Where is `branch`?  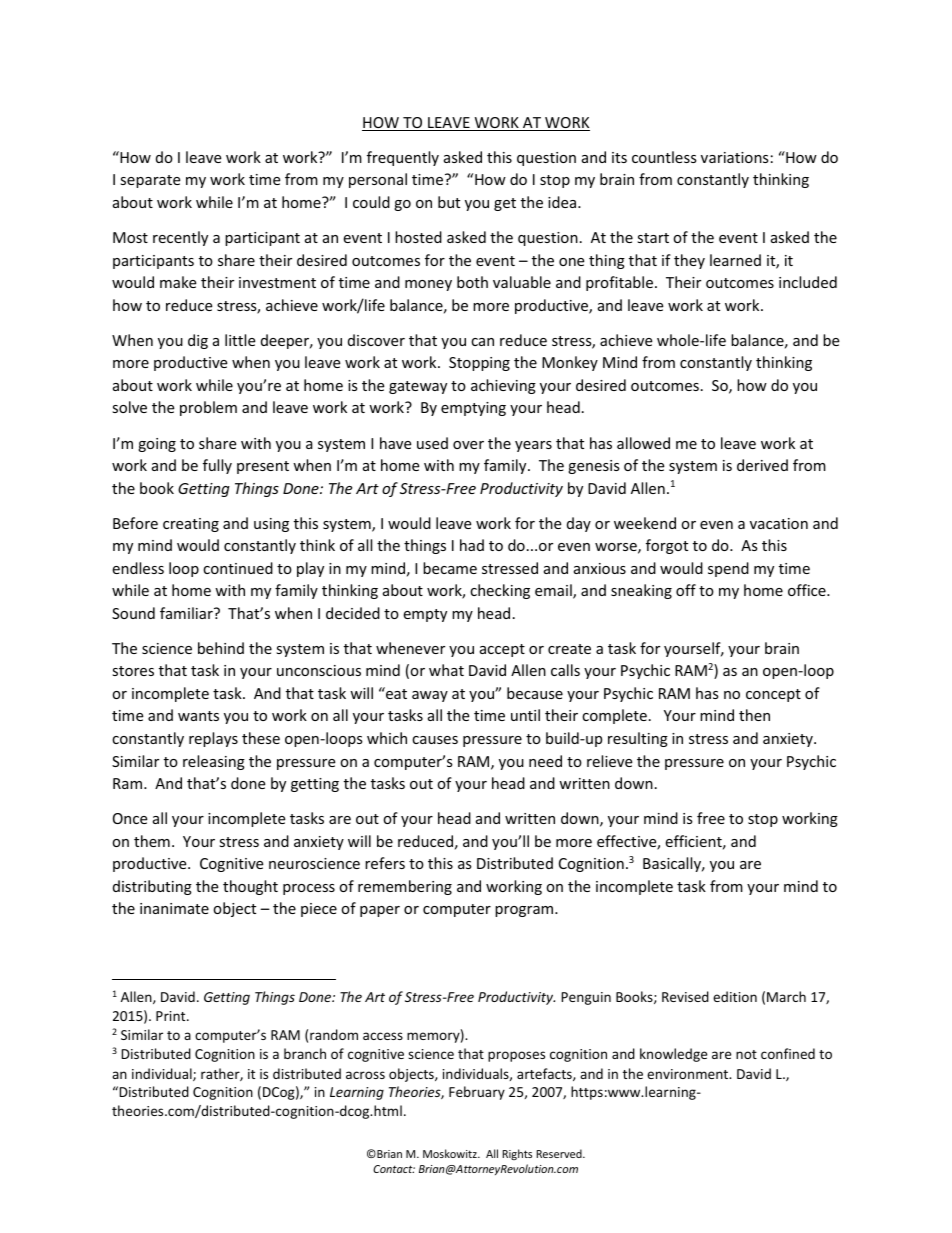 branch is located at coordinates (305, 1053).
